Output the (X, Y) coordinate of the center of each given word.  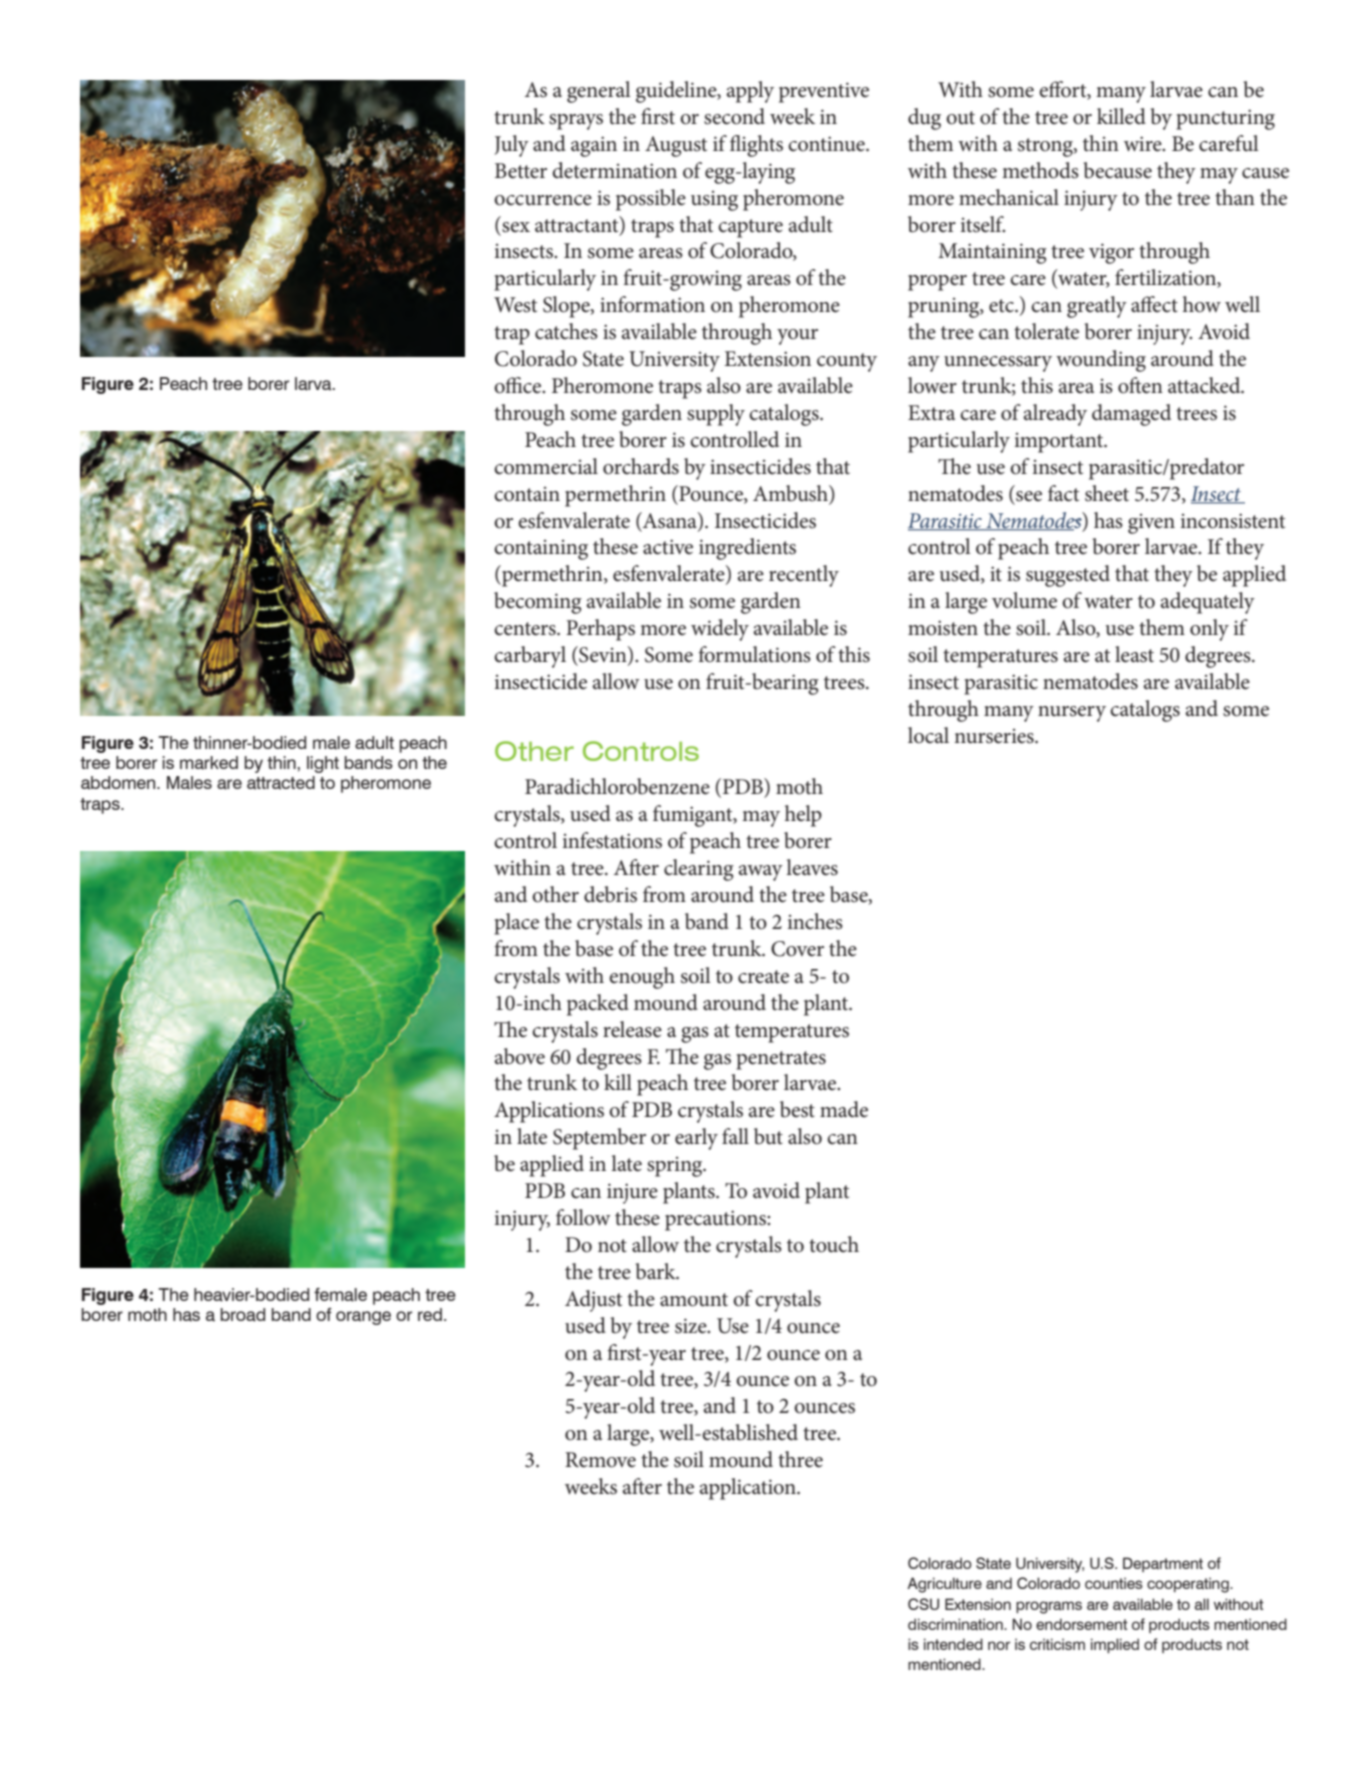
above (520, 1056)
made (844, 1109)
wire (1144, 144)
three (800, 1459)
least (1134, 654)
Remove (600, 1460)
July (511, 146)
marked (209, 763)
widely (720, 630)
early (696, 1139)
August (676, 146)
